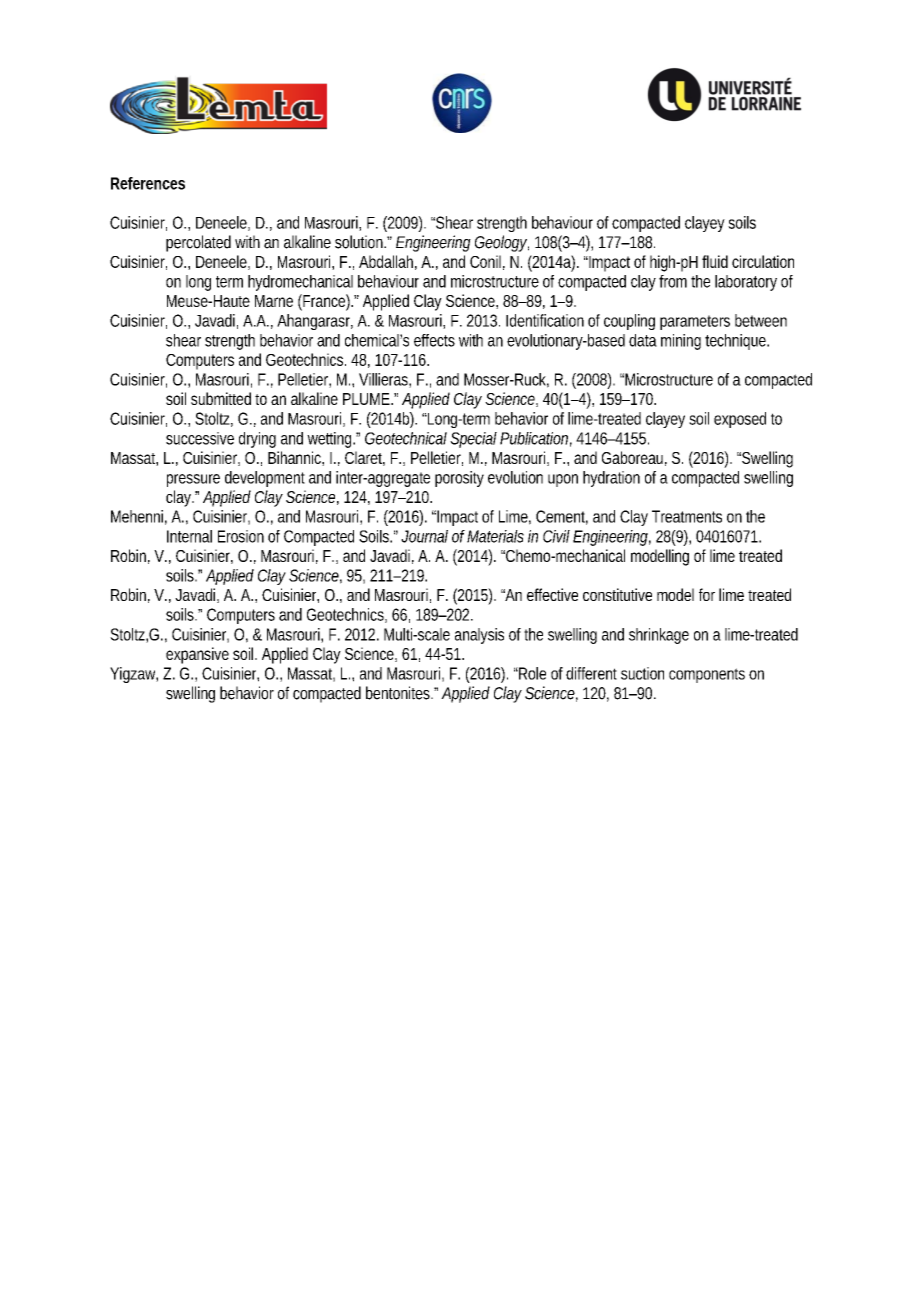 The height and width of the document is (1308, 924). Describe the element at coordinates (148, 183) in the document. I see `References` at that location.
